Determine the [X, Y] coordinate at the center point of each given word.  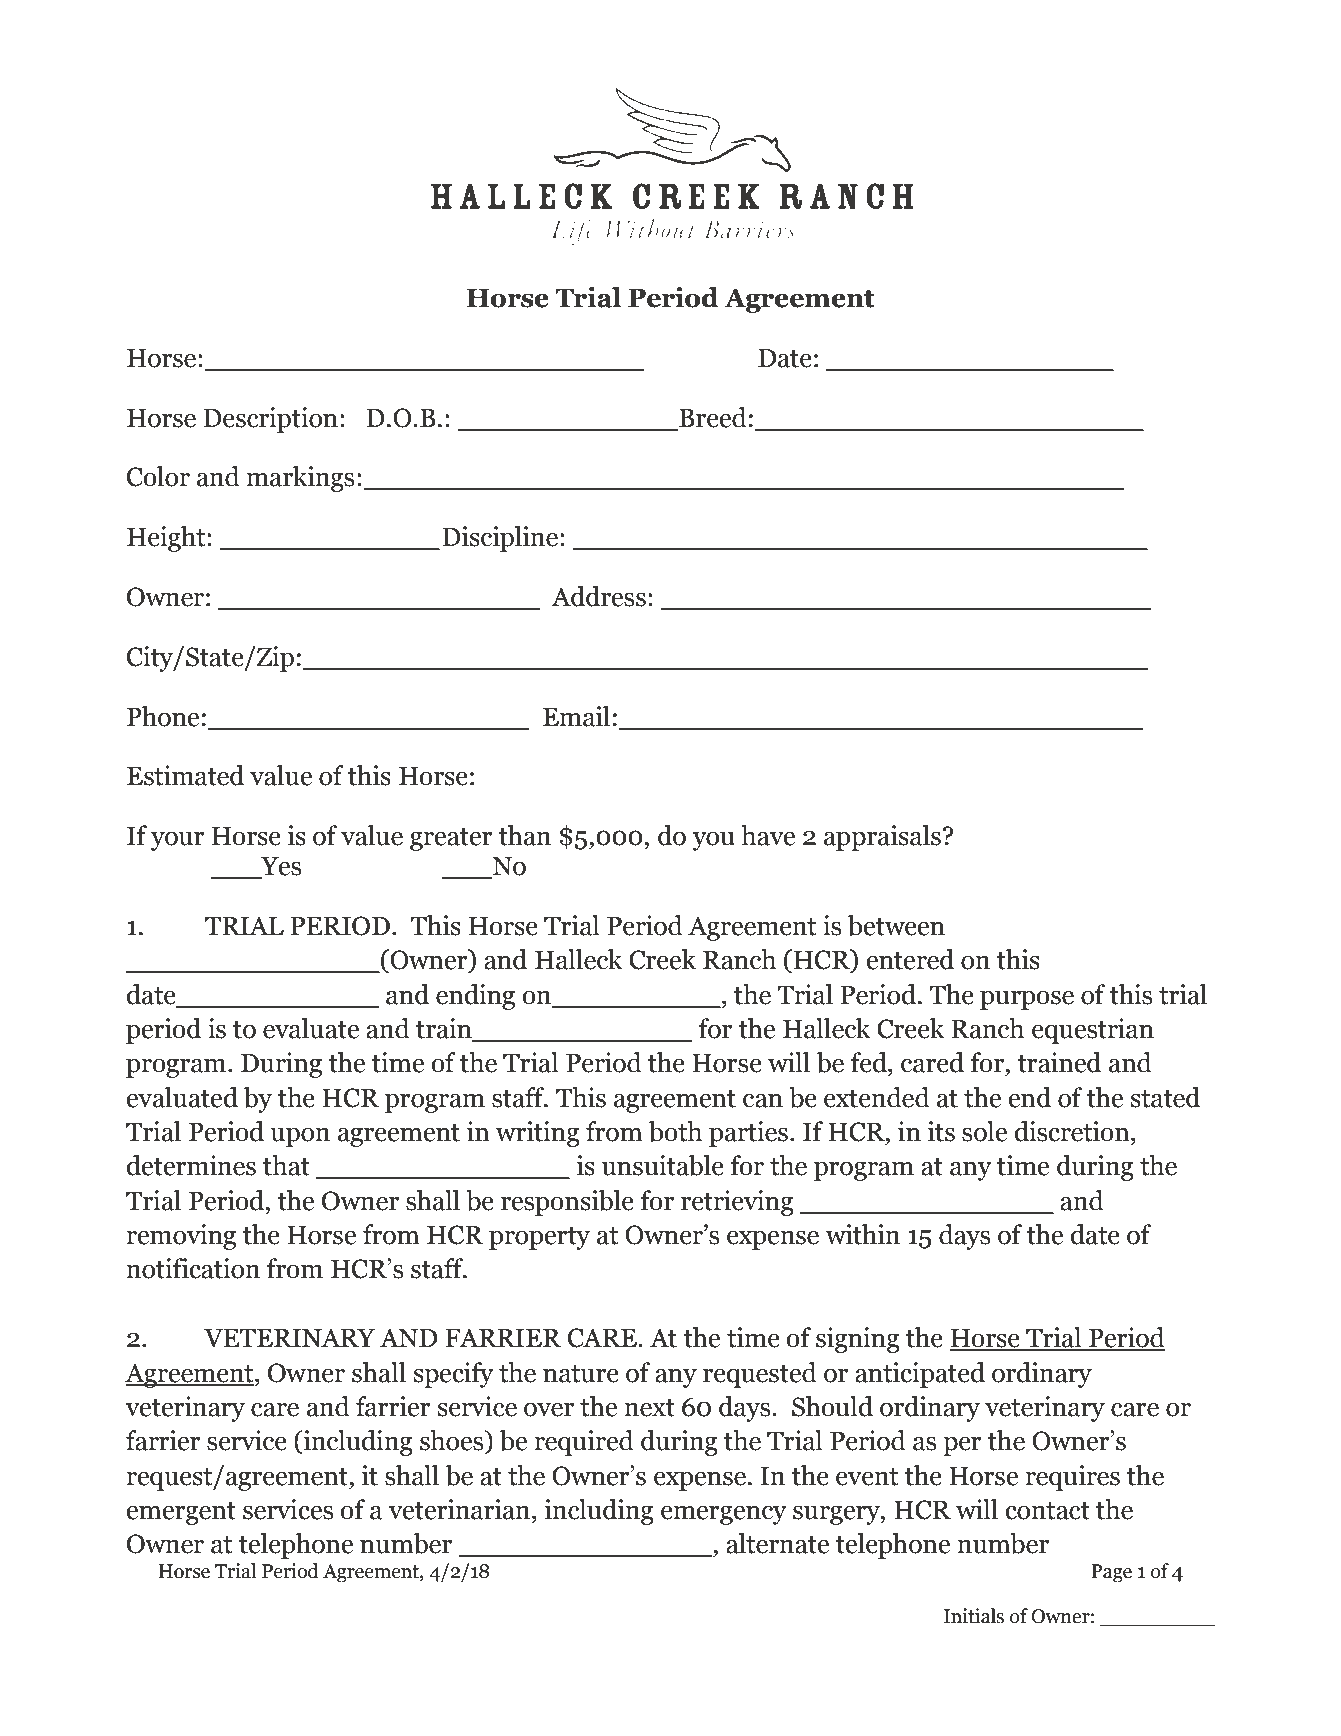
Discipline [501, 539]
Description [270, 420]
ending [475, 997]
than [524, 835]
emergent [181, 1513]
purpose [1027, 1000]
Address [598, 596]
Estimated [185, 775]
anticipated [920, 1375]
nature [581, 1374]
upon [300, 1137]
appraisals [882, 838]
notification [193, 1268]
